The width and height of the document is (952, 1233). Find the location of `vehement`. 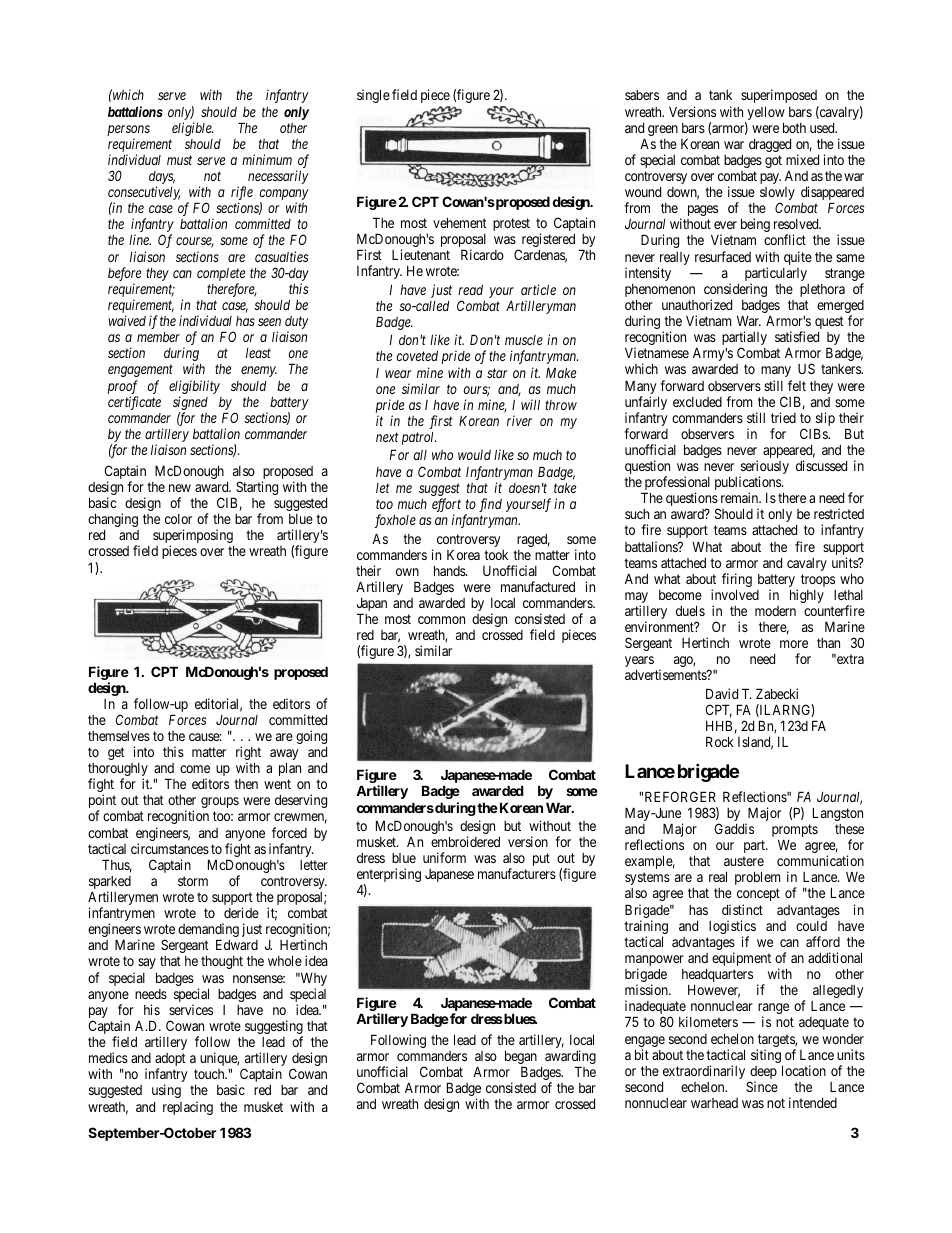

vehement is located at coordinates (460, 222).
